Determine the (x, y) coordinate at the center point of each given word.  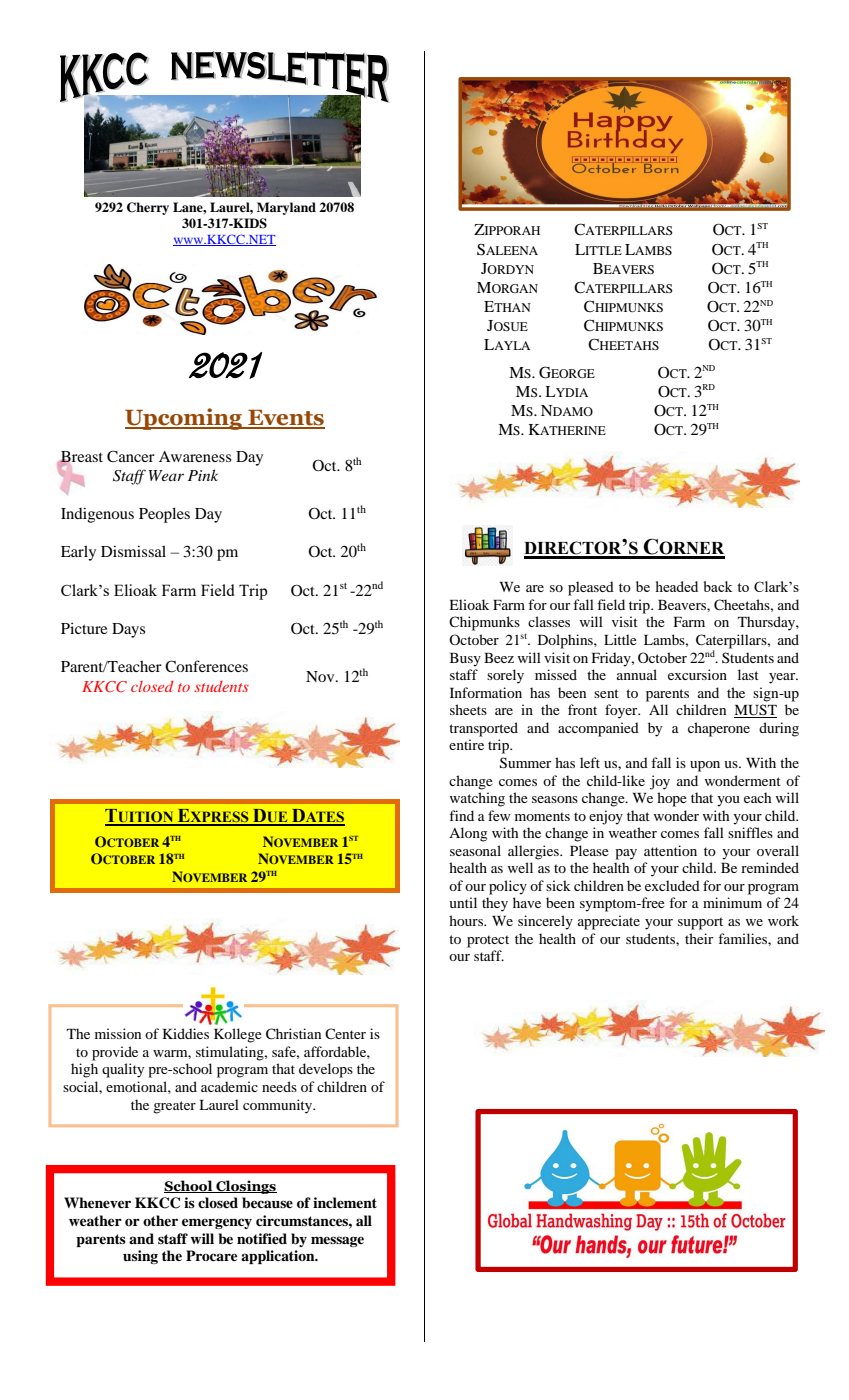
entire (466, 744)
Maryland (286, 208)
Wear (166, 475)
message (337, 1241)
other (160, 1220)
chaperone (719, 729)
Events (285, 419)
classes (549, 621)
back (717, 586)
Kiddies (186, 1033)
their (699, 938)
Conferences (206, 666)
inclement (345, 1203)
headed (677, 586)
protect (488, 941)
